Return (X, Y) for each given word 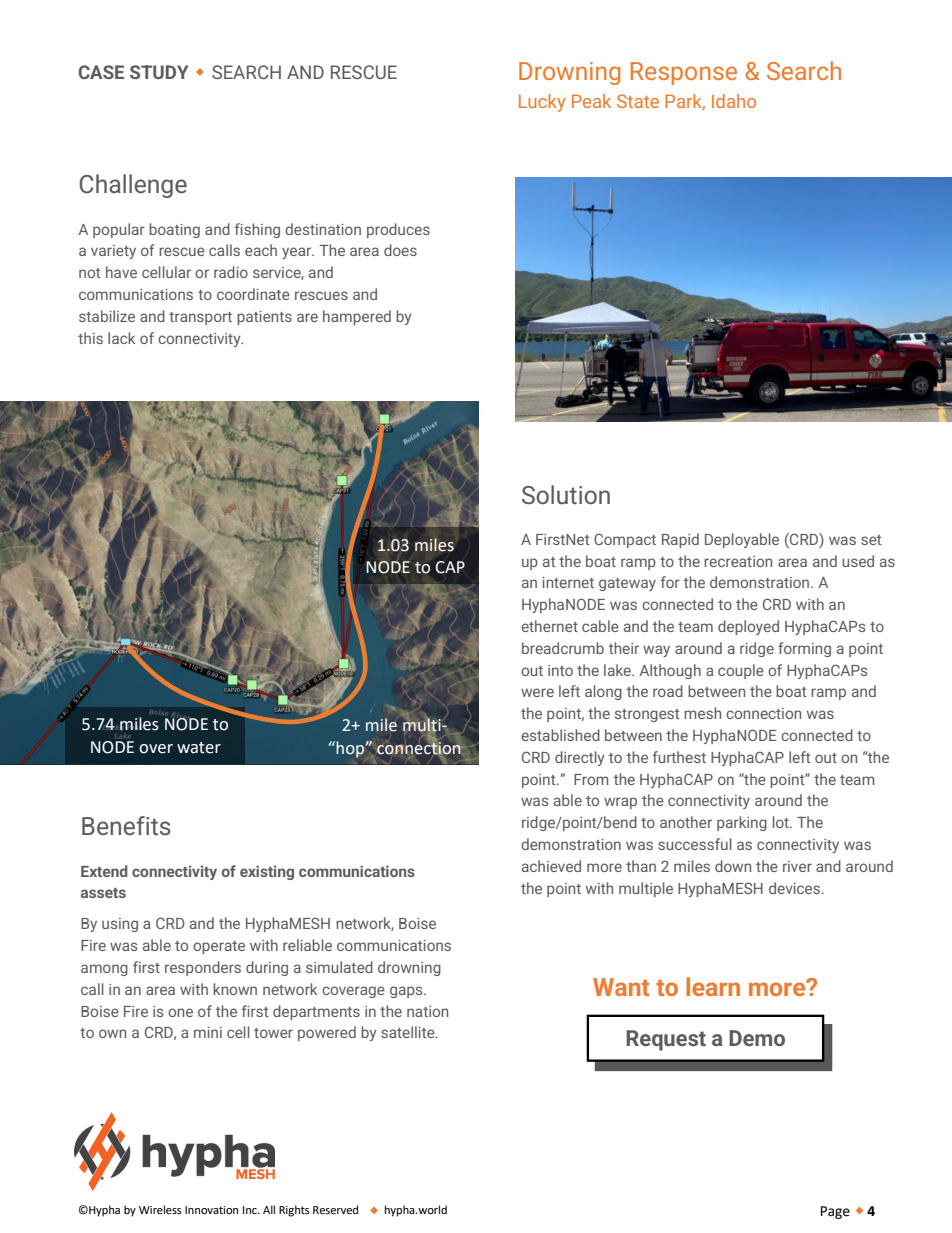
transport (200, 318)
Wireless (160, 1209)
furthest (679, 757)
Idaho (734, 101)
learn (713, 986)
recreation (738, 561)
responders (203, 968)
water (199, 748)
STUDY (159, 72)
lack (121, 338)
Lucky (542, 103)
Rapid (680, 540)
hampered (357, 317)
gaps (407, 992)
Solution (566, 495)
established (560, 735)
